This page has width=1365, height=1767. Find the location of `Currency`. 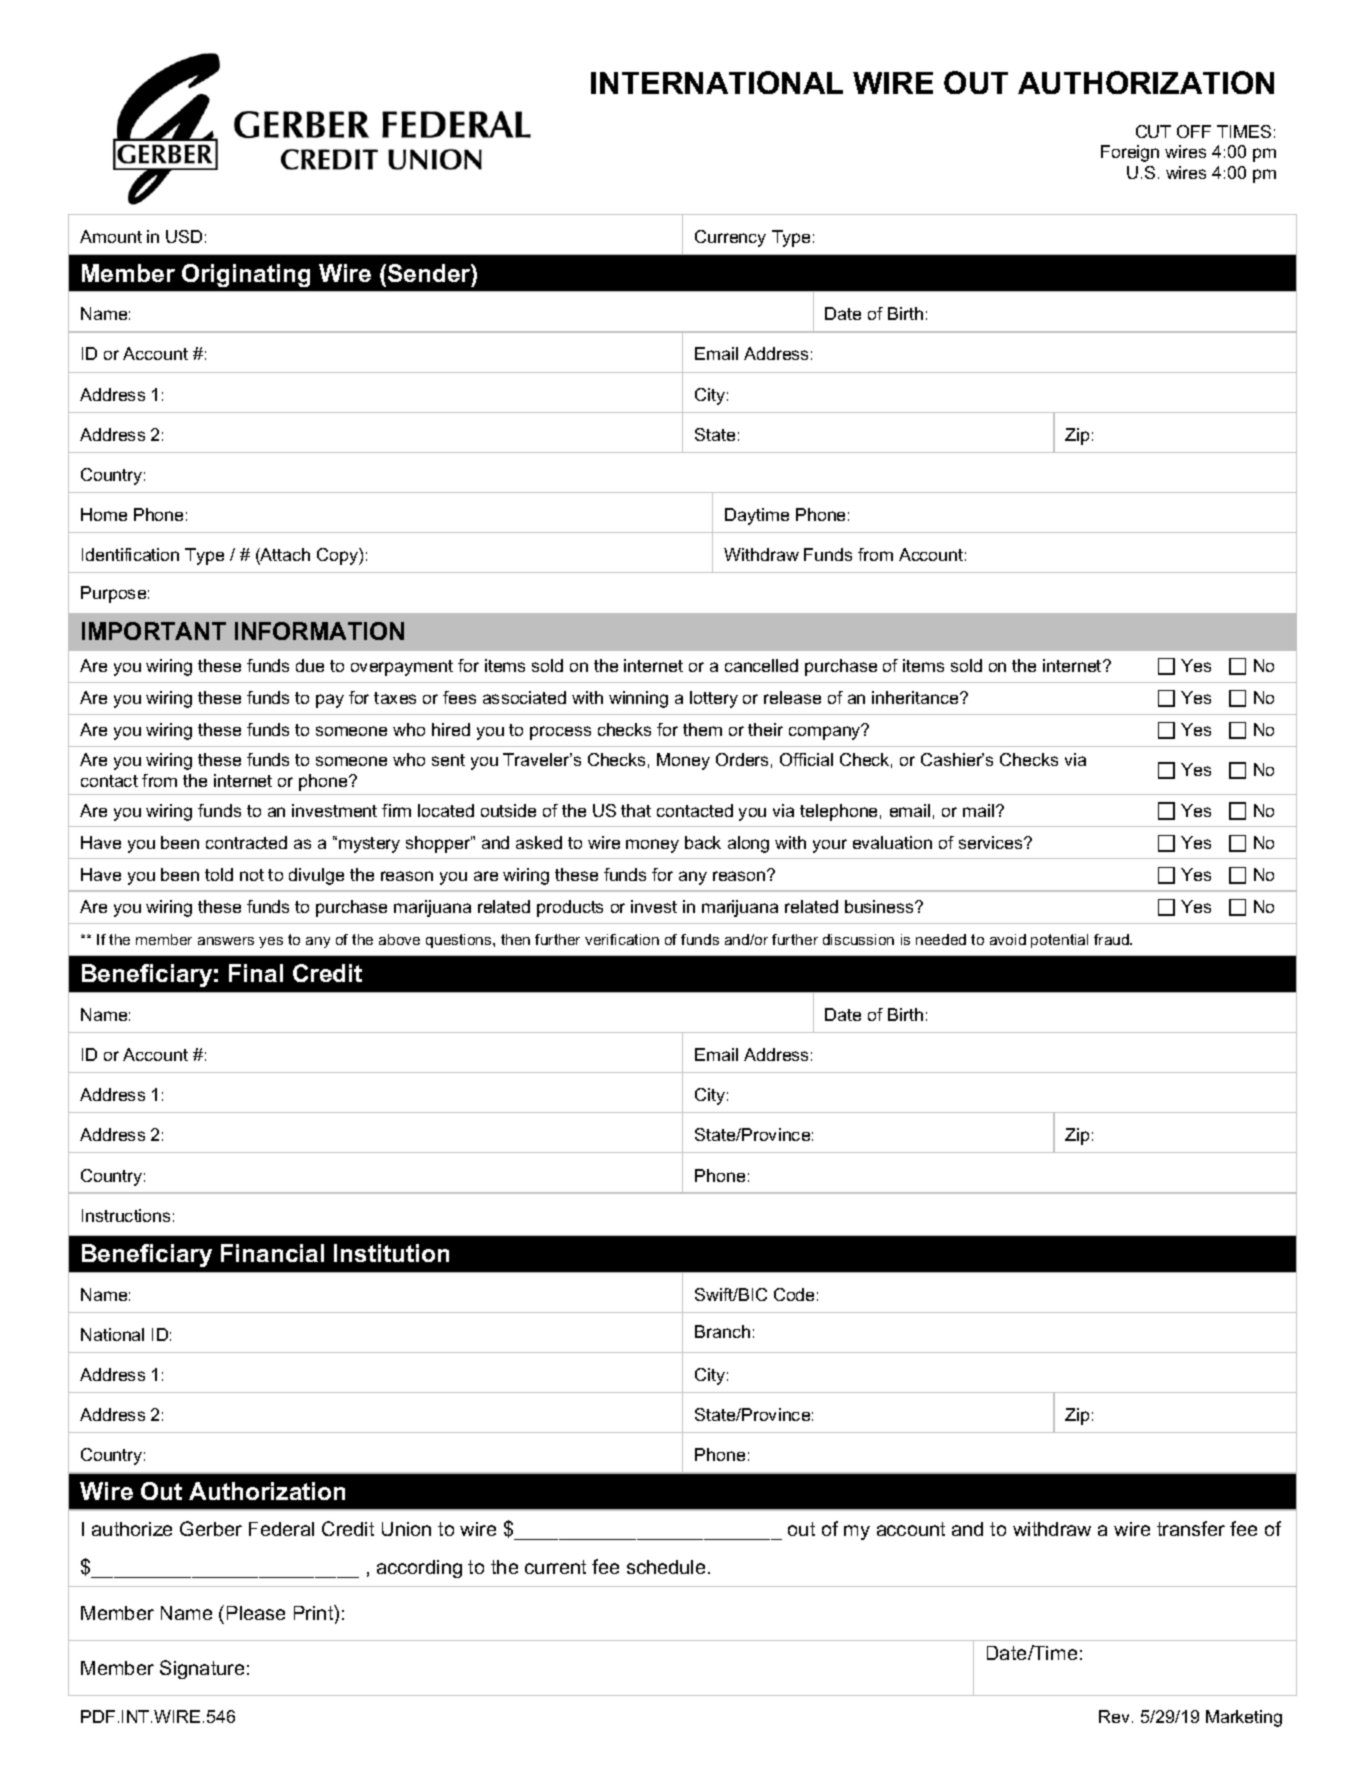

Currency is located at coordinates (730, 238).
